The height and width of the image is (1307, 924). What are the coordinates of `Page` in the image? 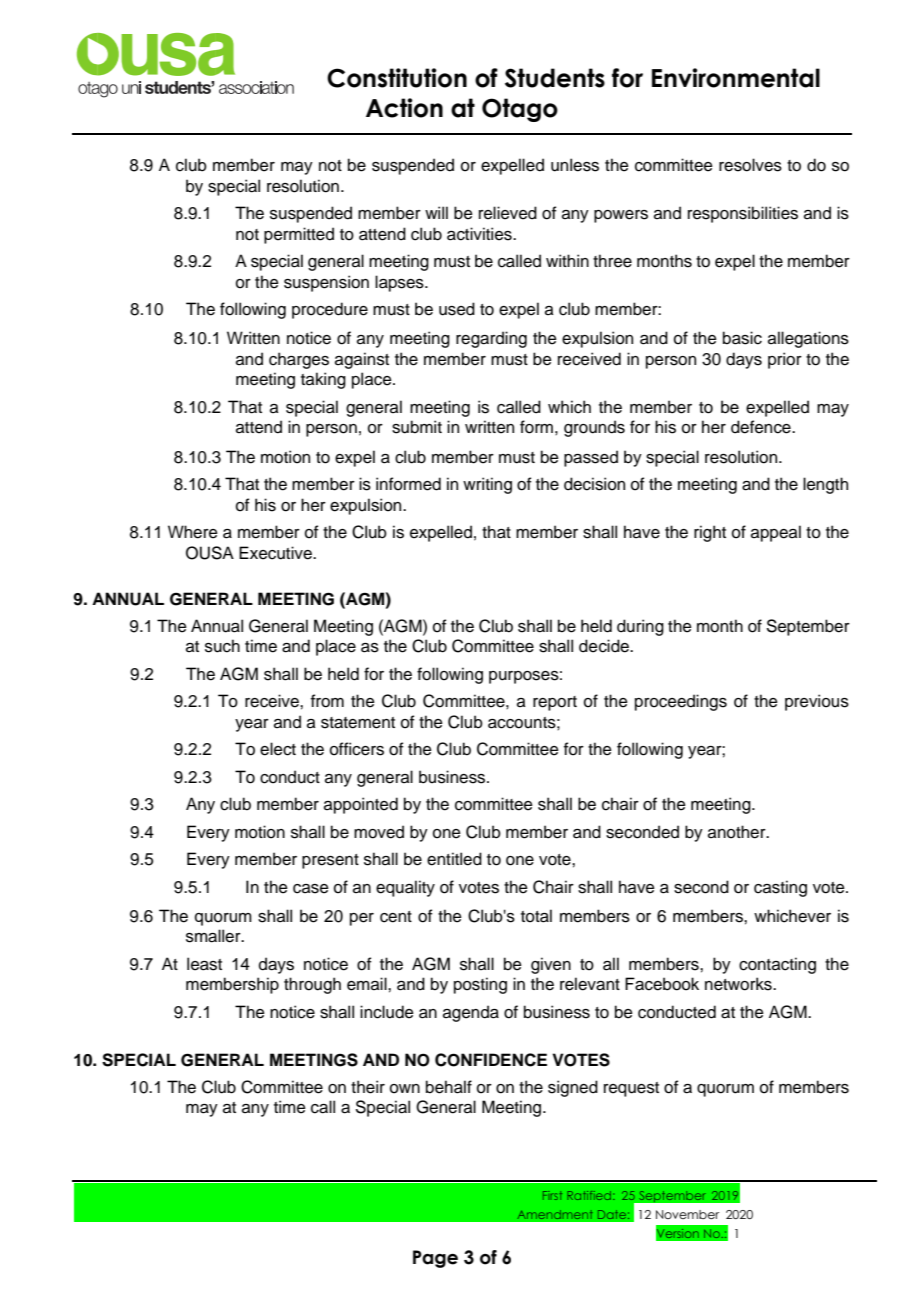 It's located at (435, 1259).
